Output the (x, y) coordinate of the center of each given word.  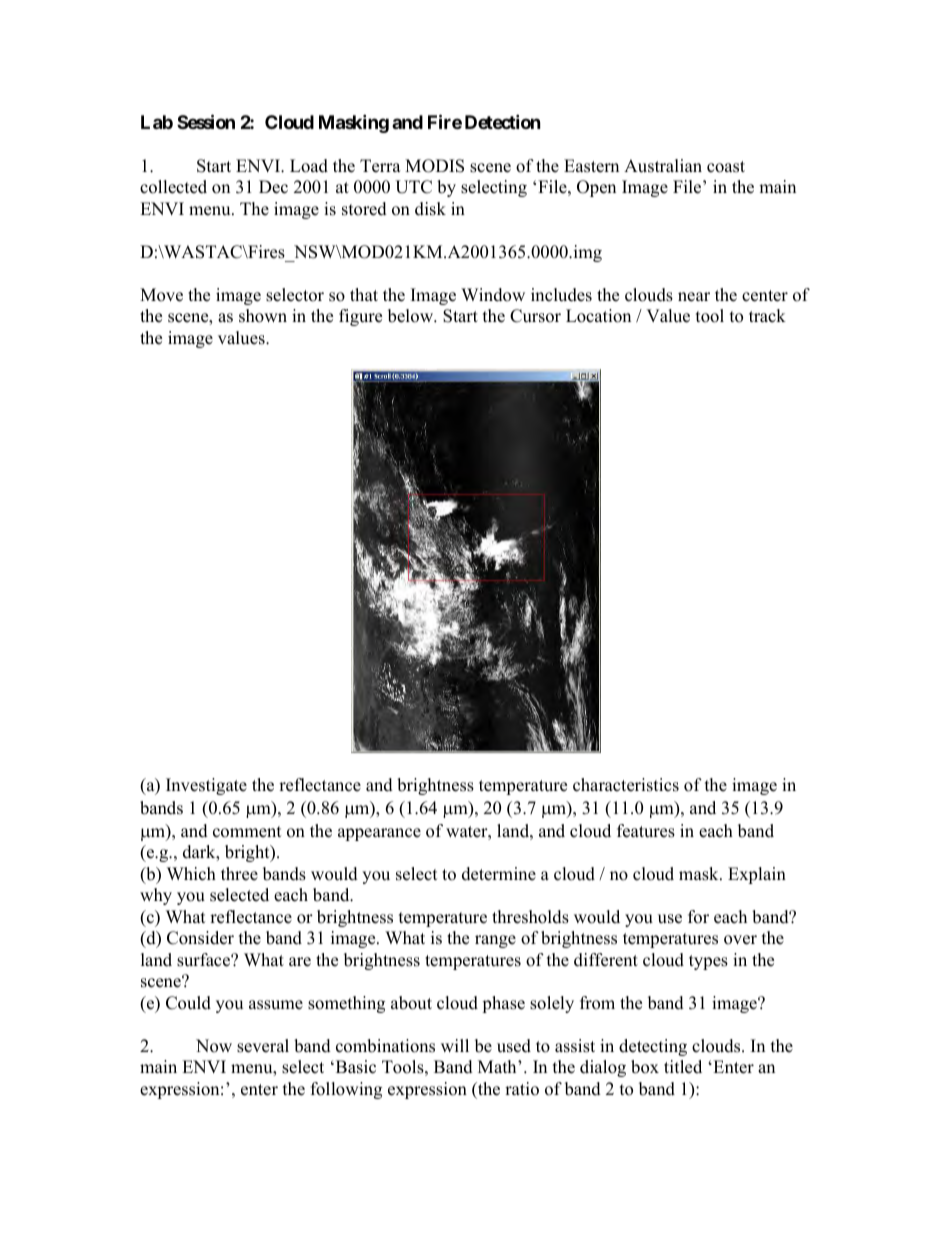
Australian (663, 166)
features (646, 831)
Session (206, 121)
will (455, 1045)
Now (214, 1046)
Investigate (206, 786)
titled (683, 1067)
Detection (503, 121)
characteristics (626, 785)
